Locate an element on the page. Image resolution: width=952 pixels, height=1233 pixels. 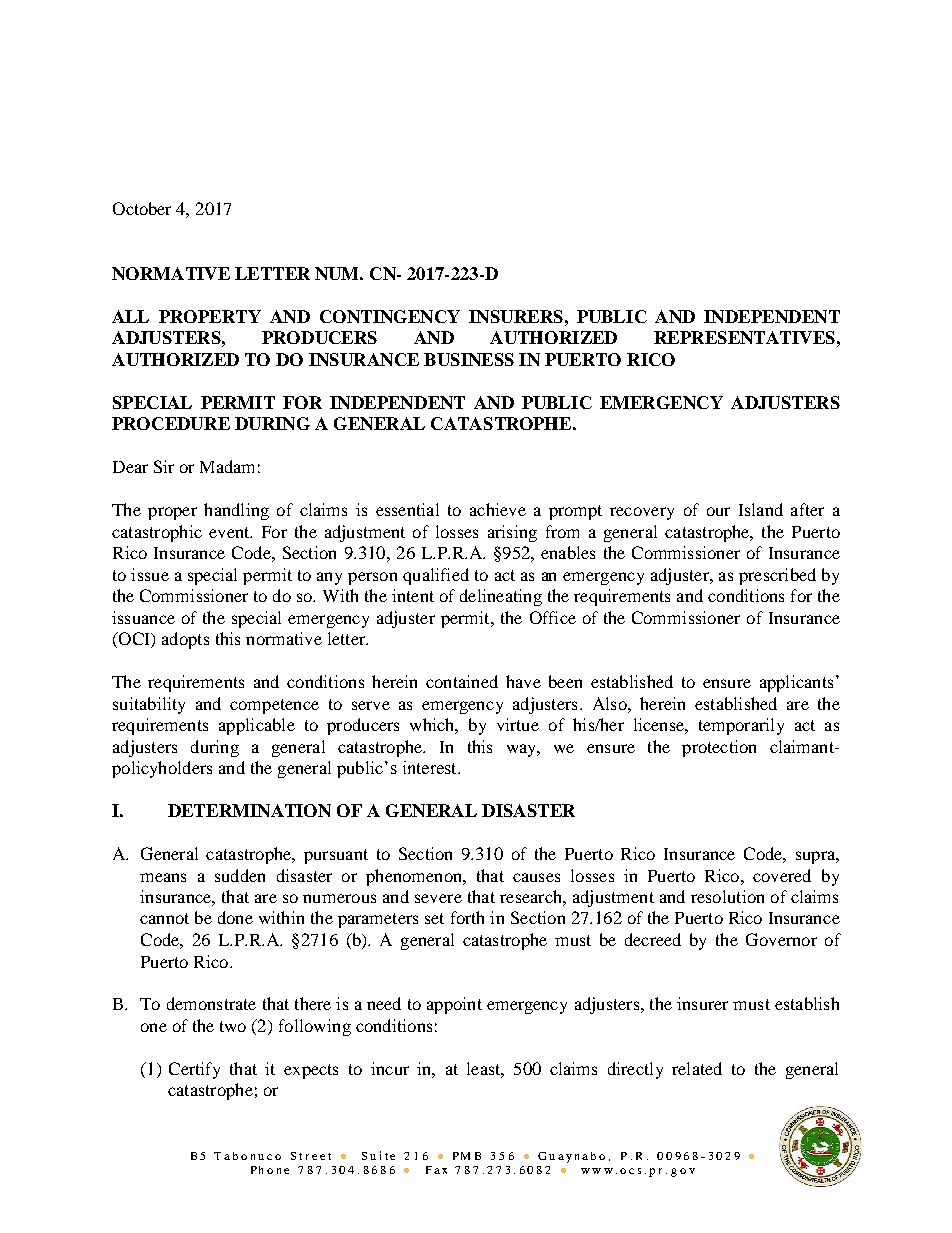
PROCEDURE is located at coordinates (171, 423).
